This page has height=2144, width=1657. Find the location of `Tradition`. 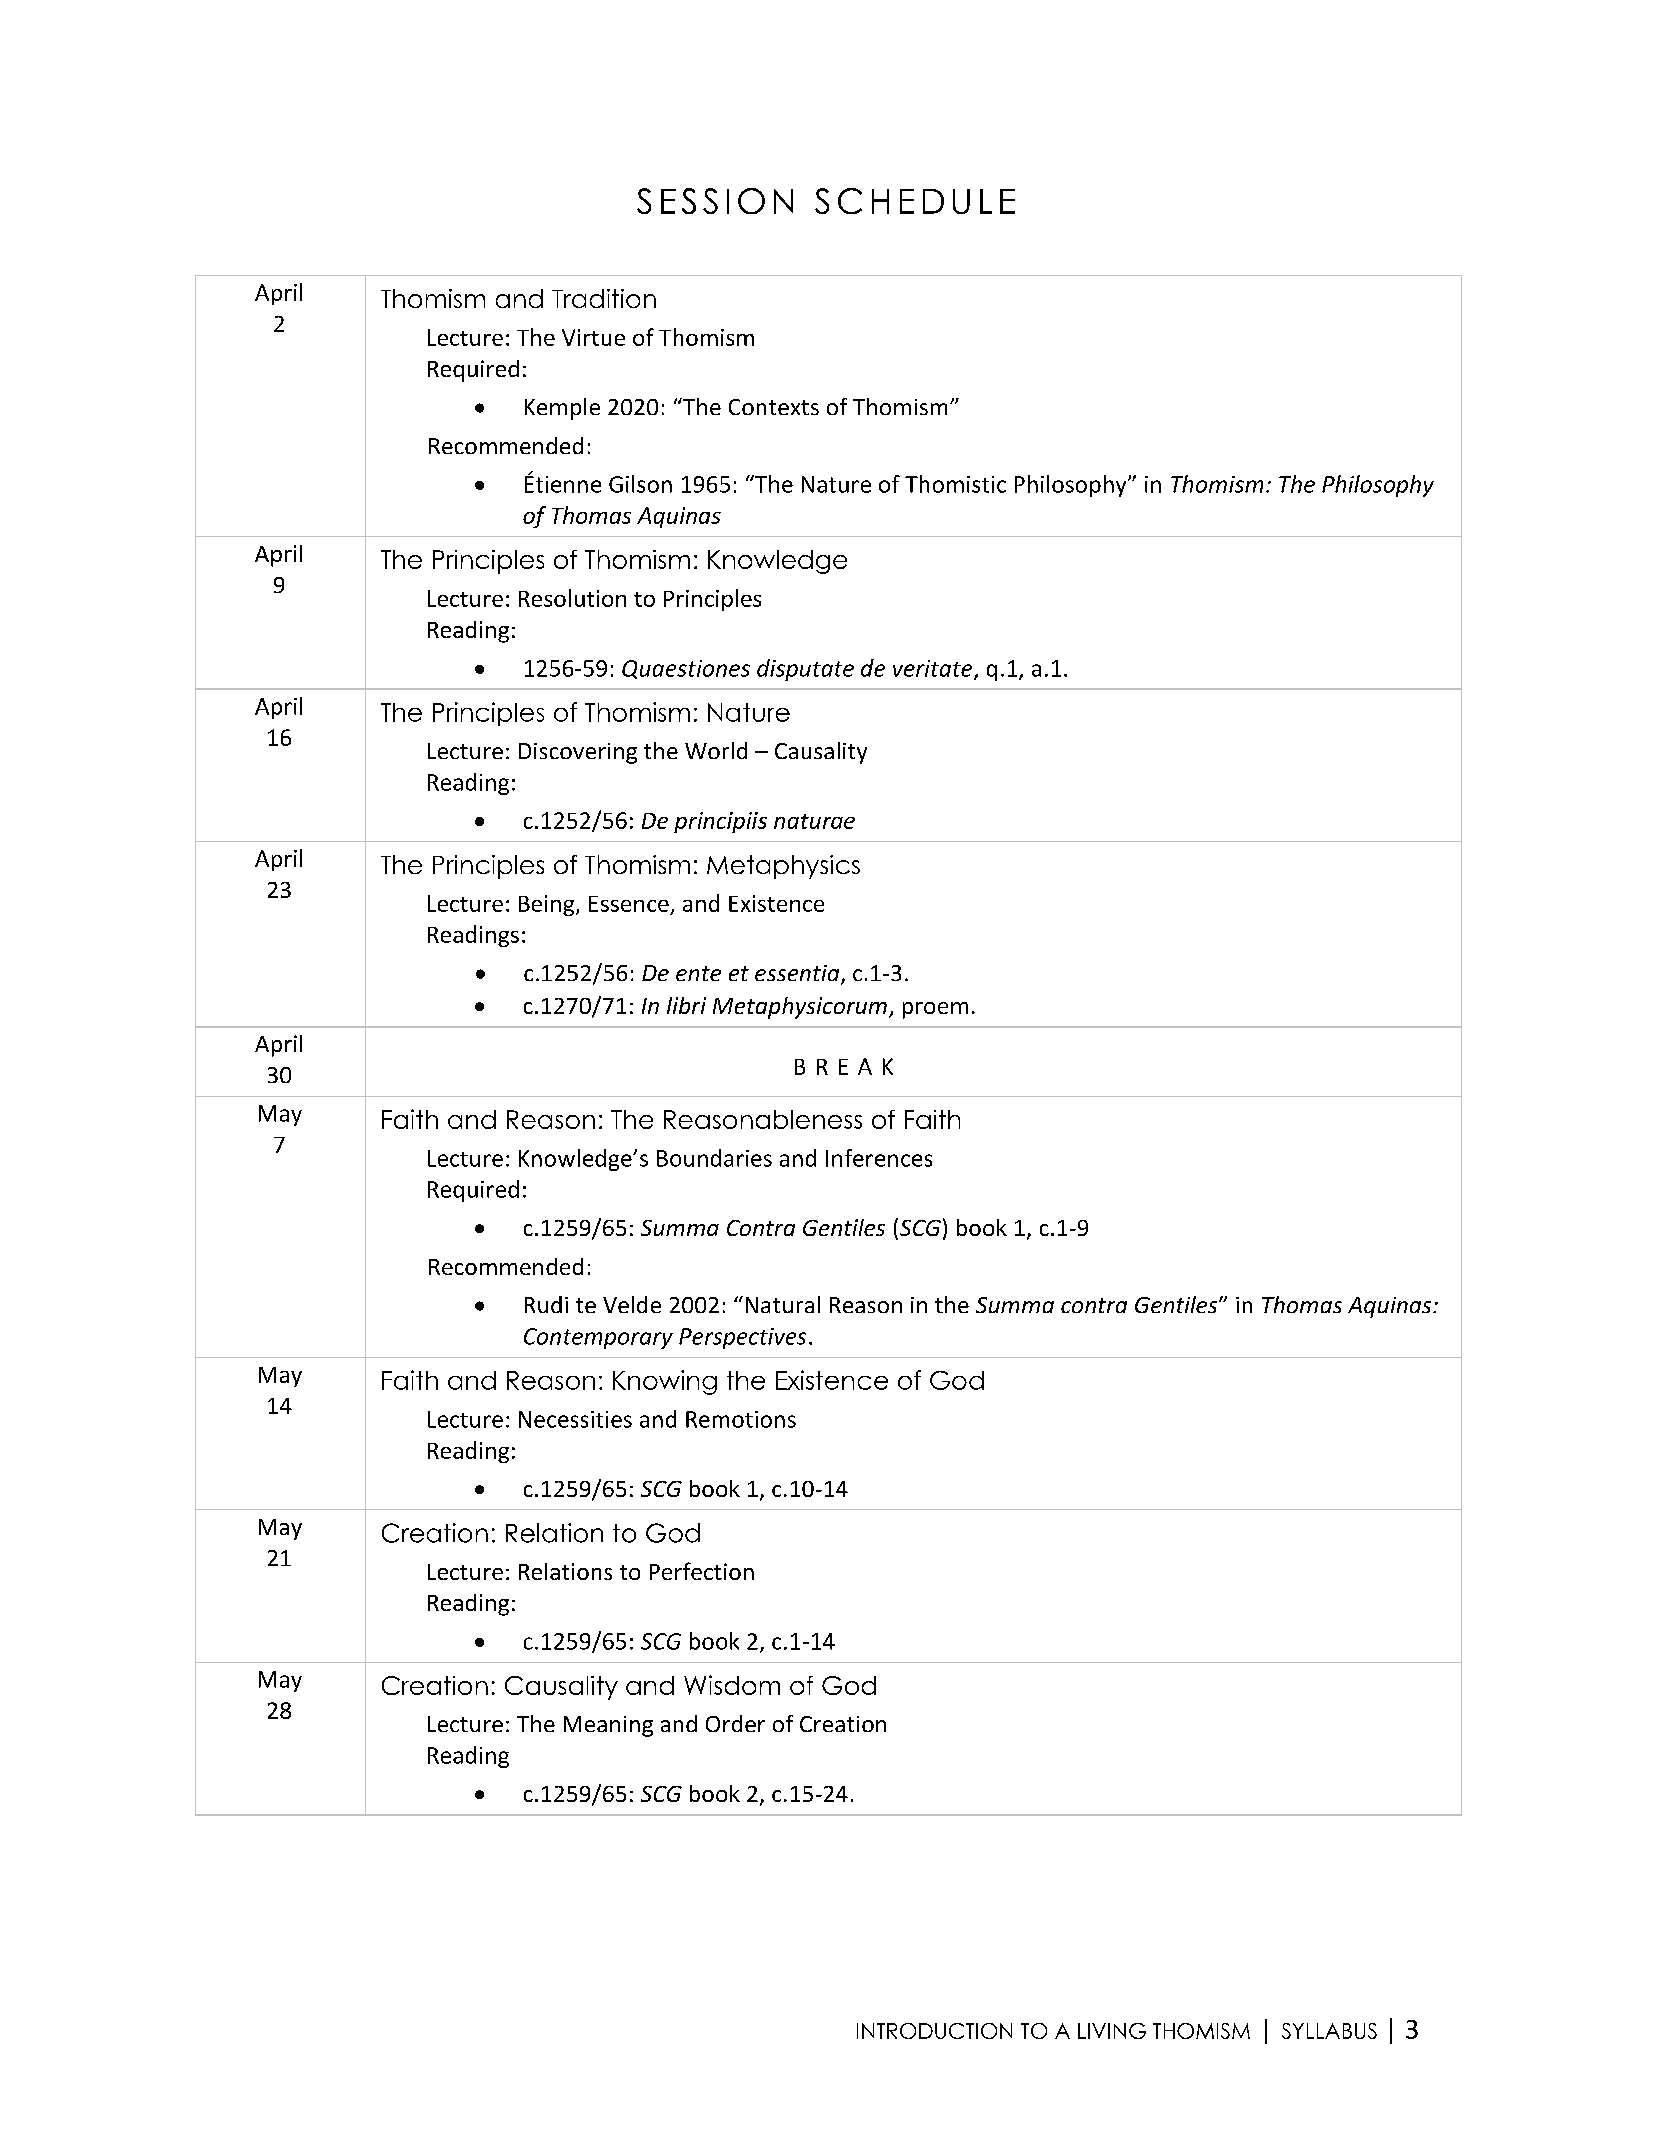

Tradition is located at coordinates (604, 298).
